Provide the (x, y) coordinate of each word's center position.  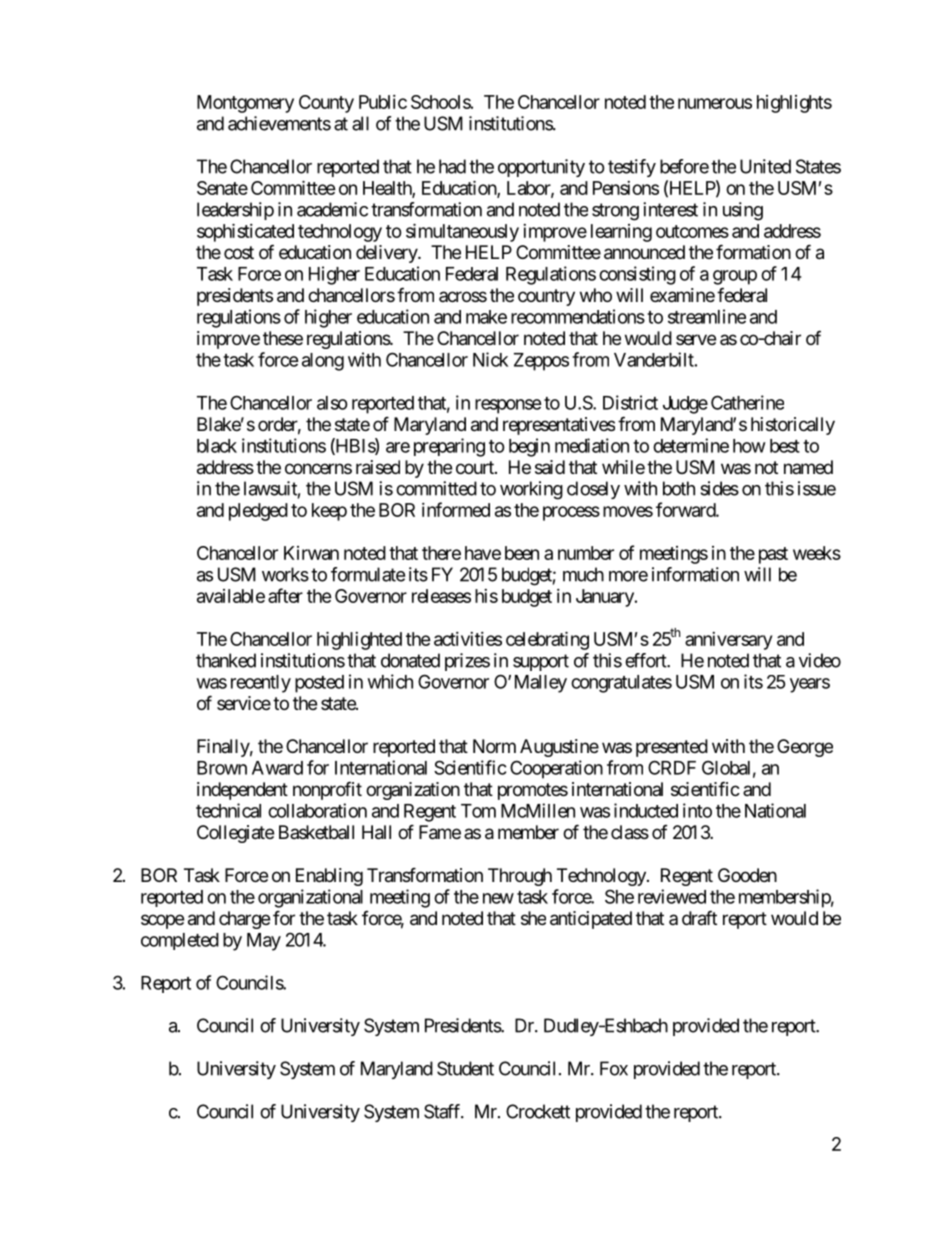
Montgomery (245, 104)
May (264, 942)
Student (465, 1068)
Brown (222, 768)
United (765, 166)
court (476, 467)
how (749, 446)
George (805, 748)
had (452, 166)
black (217, 446)
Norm (494, 746)
